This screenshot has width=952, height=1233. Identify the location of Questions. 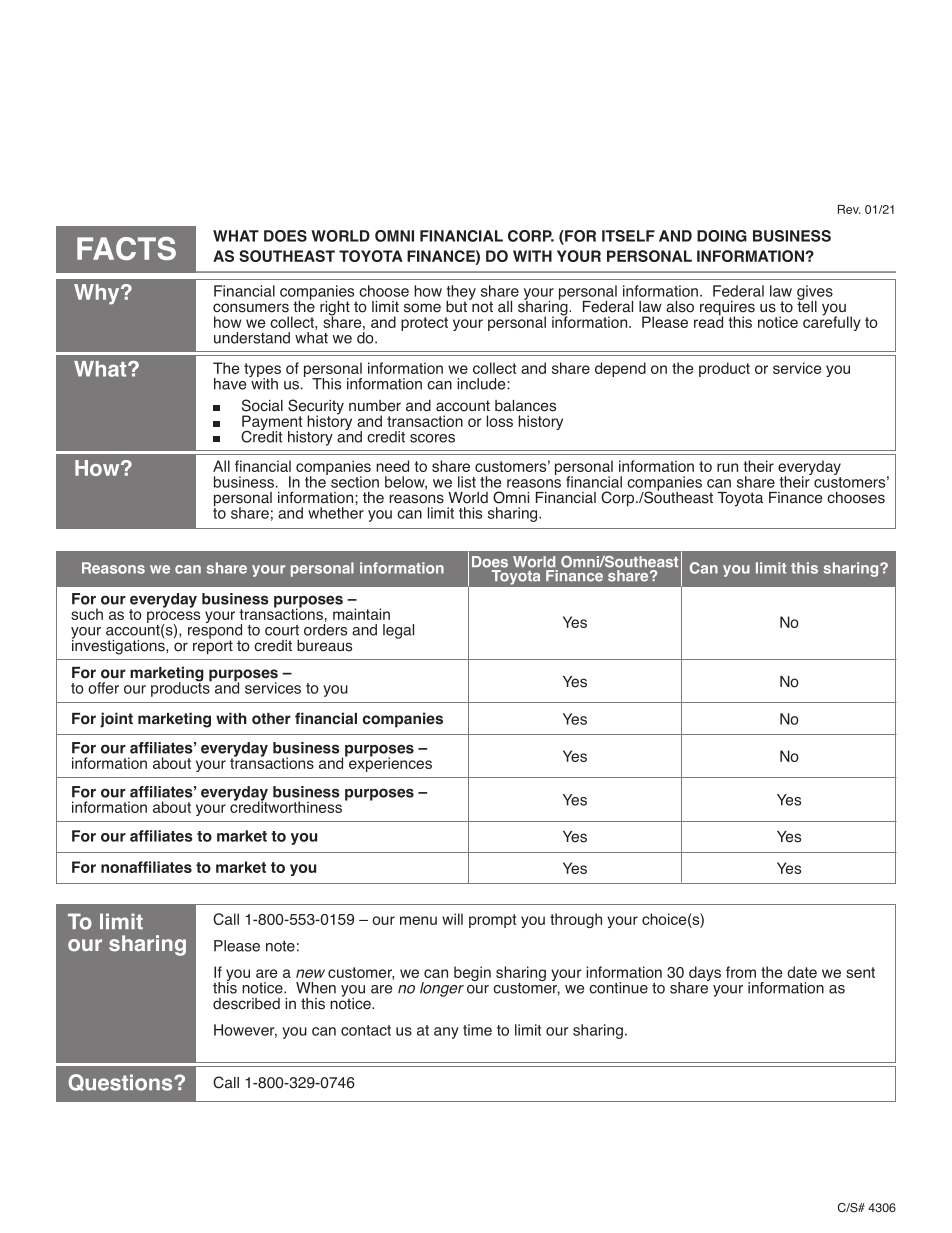
(121, 1082).
